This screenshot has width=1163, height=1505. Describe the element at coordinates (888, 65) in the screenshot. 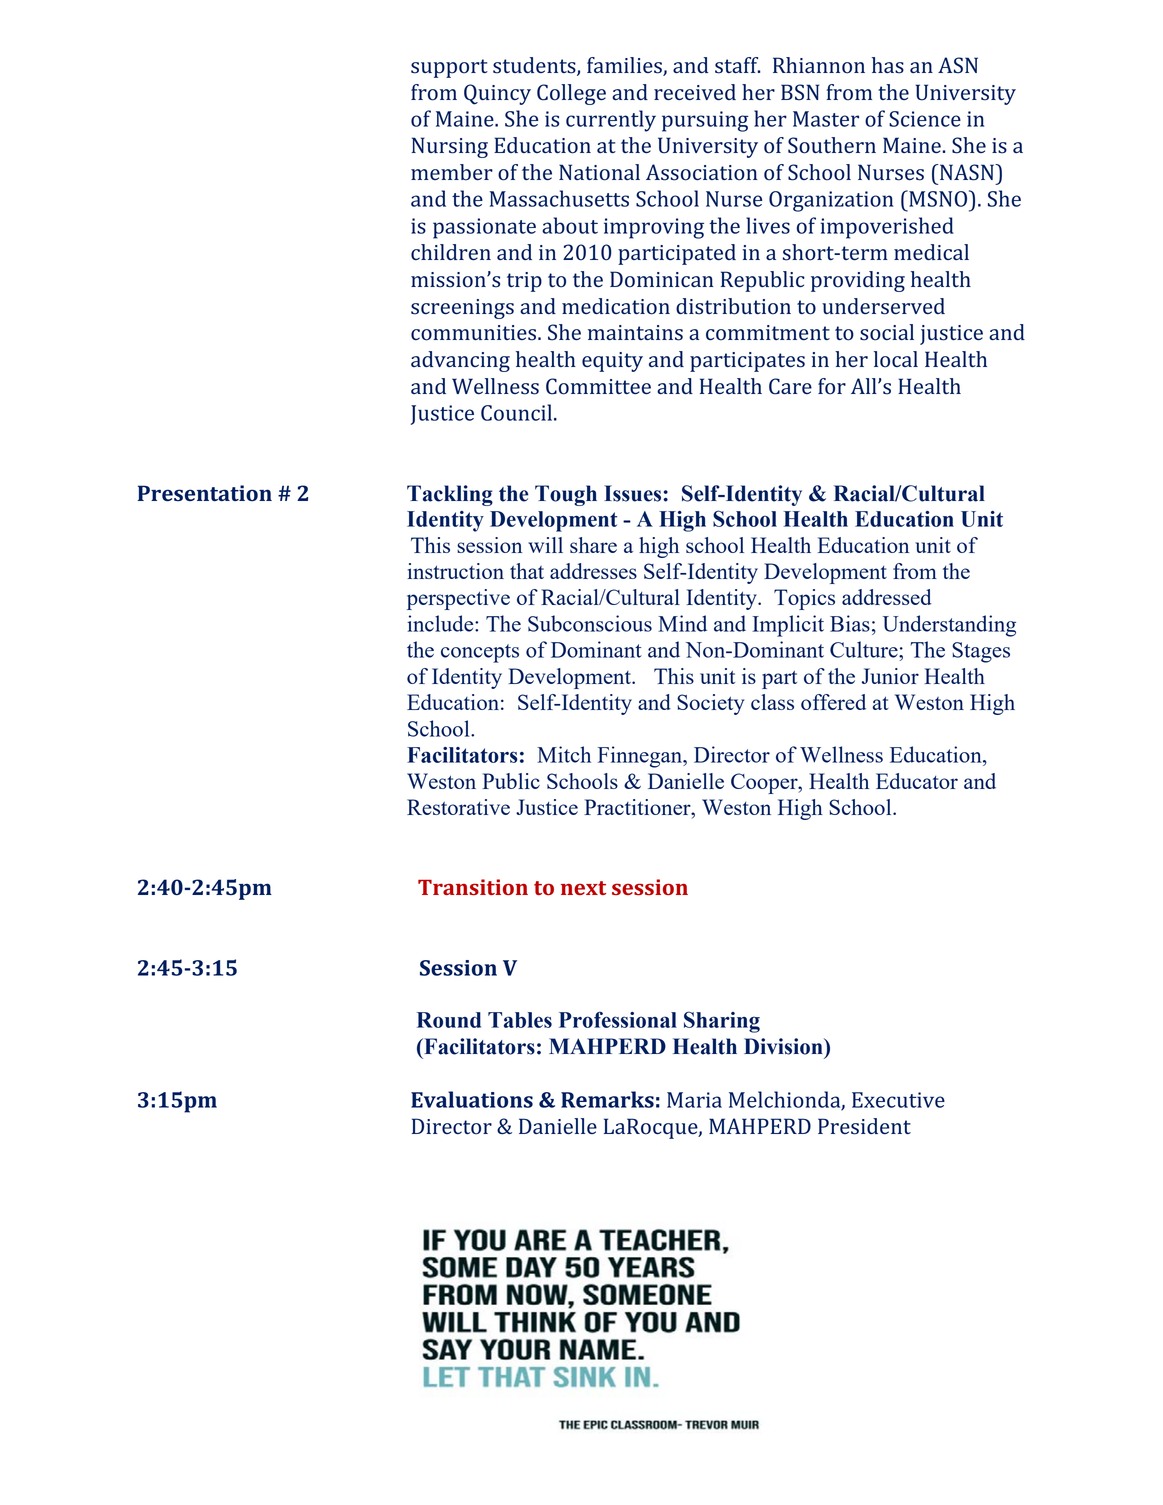

I see `has` at that location.
